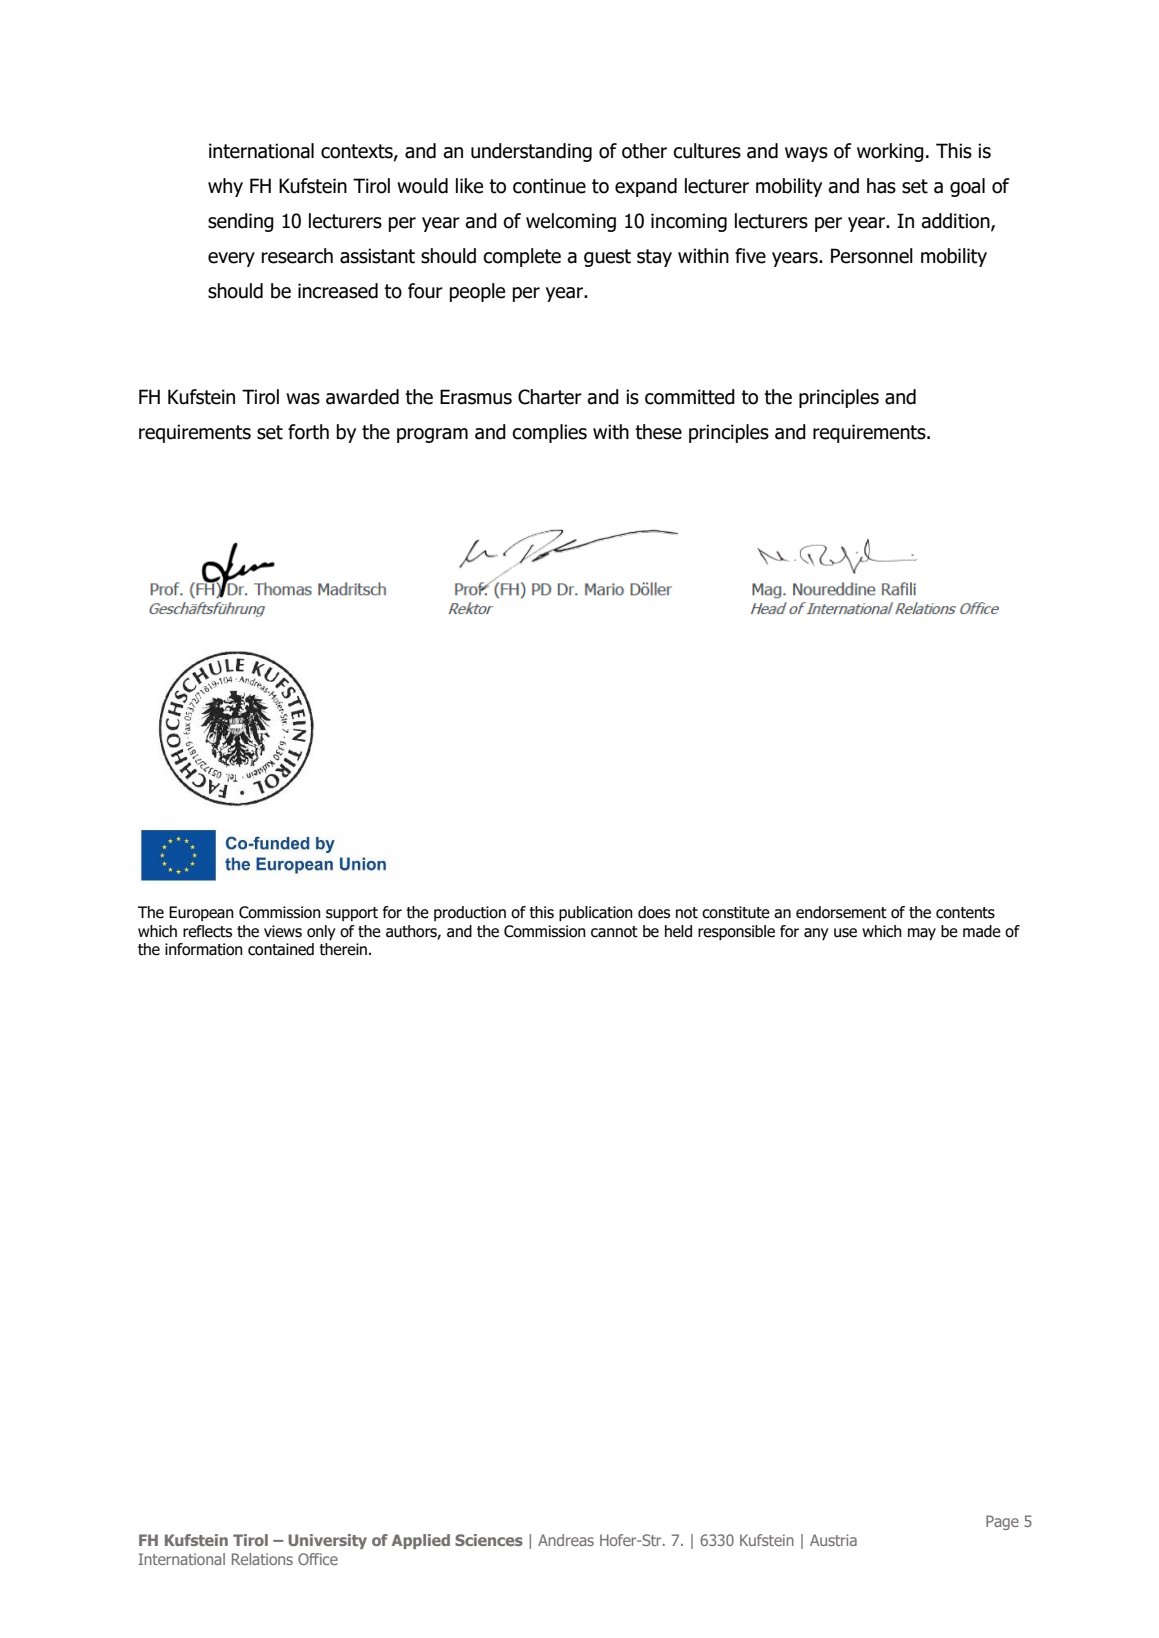 The height and width of the document is (1638, 1159). I want to click on has, so click(881, 186).
